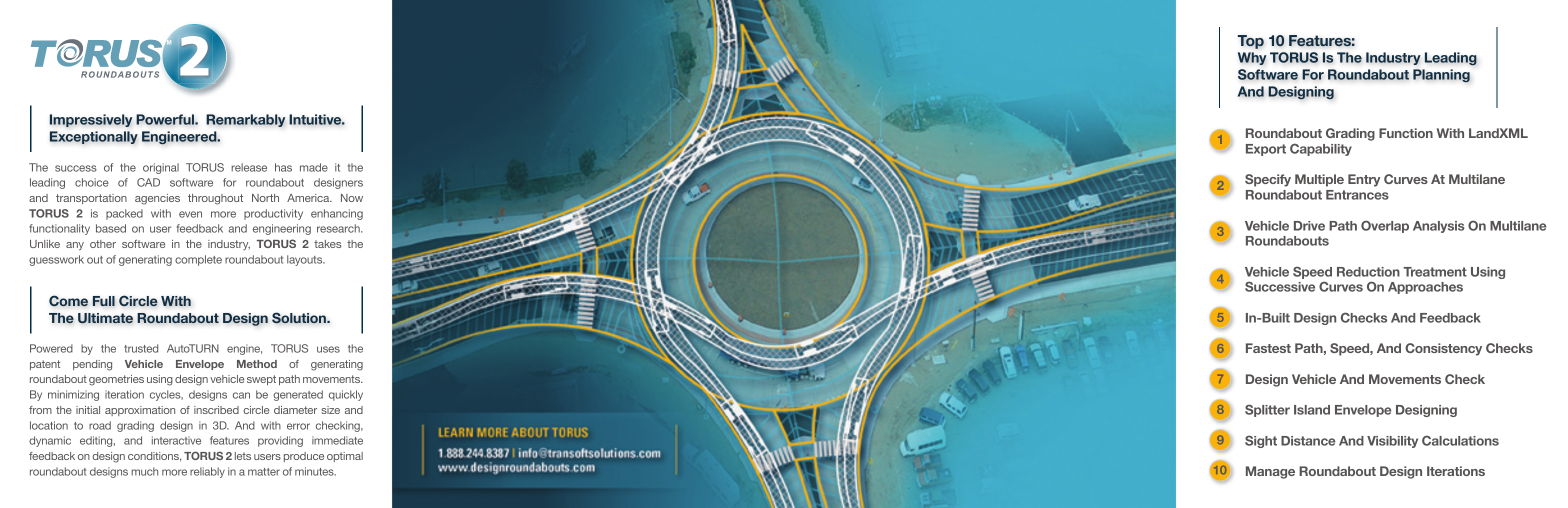 Image resolution: width=1568 pixels, height=508 pixels. Describe the element at coordinates (327, 244) in the image. I see `takes` at that location.
